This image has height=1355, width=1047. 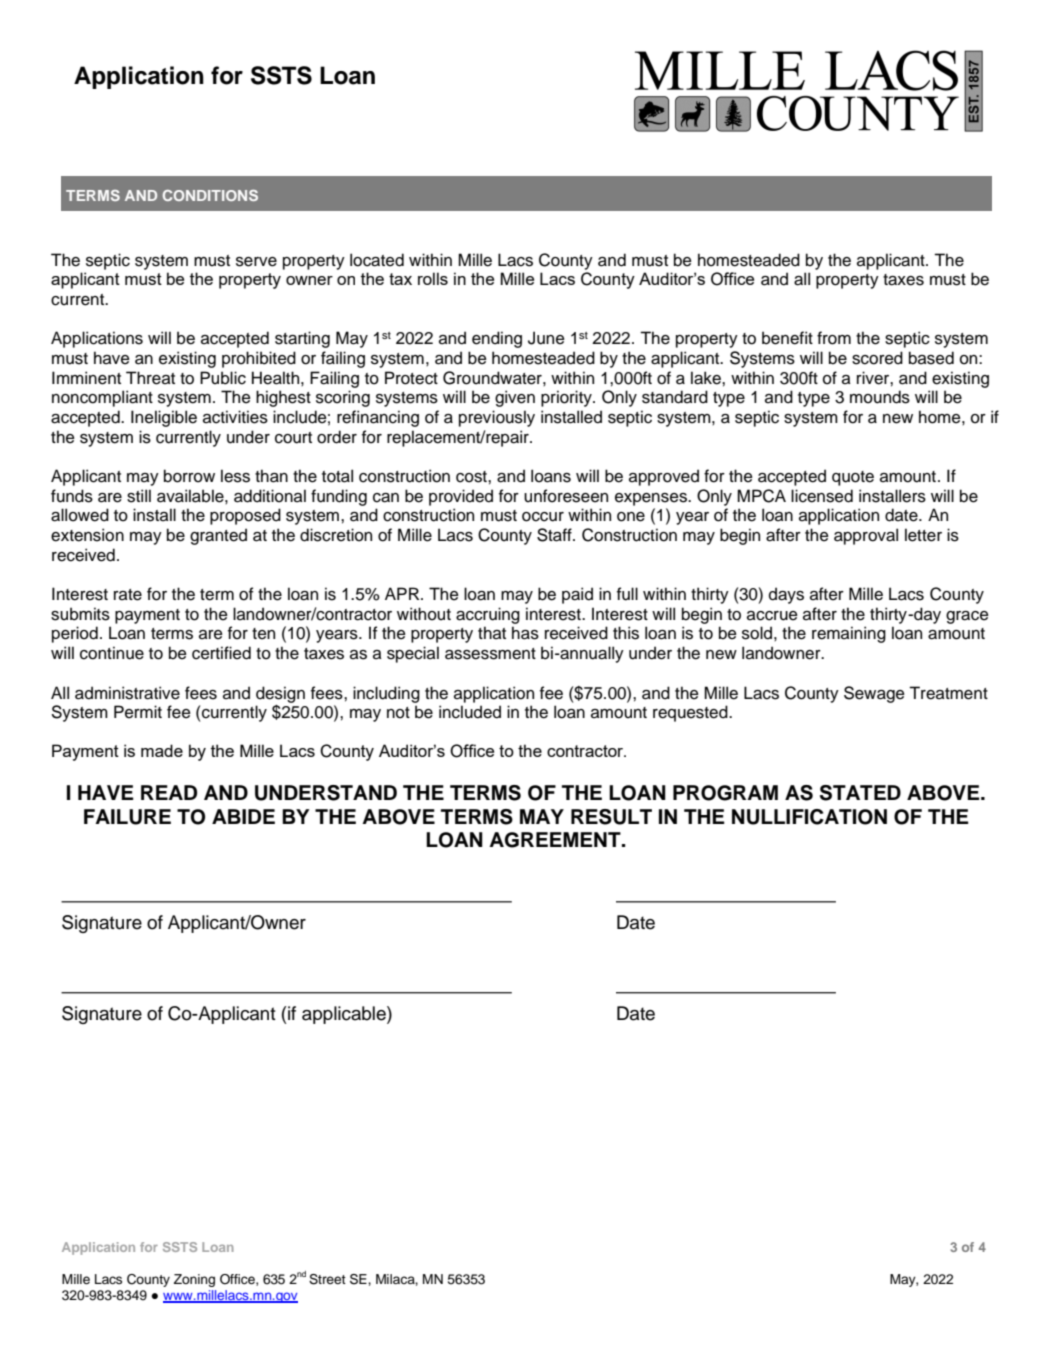 I want to click on Staff, so click(x=555, y=535).
